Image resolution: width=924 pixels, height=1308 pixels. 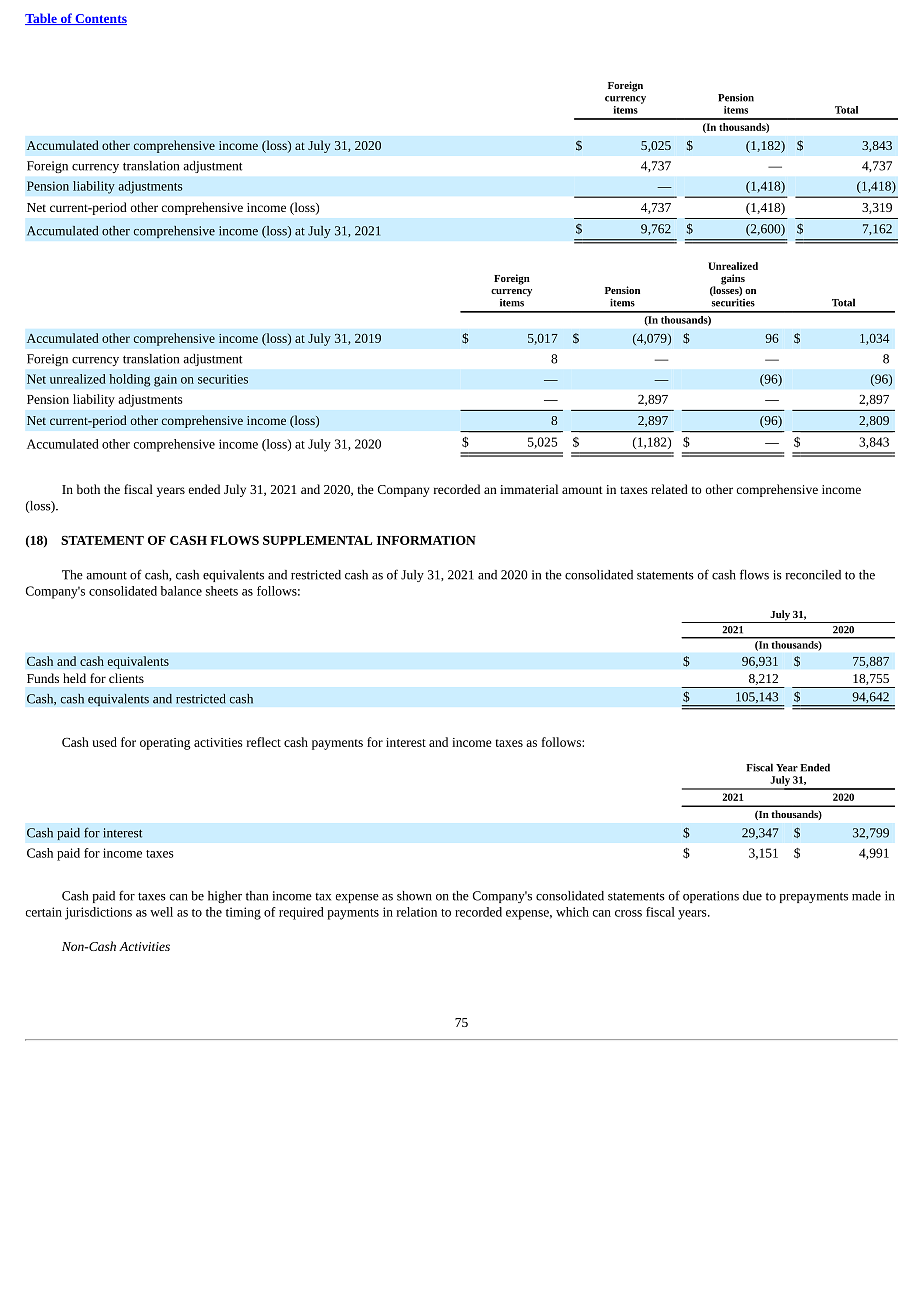 I want to click on Contents, so click(x=100, y=19).
